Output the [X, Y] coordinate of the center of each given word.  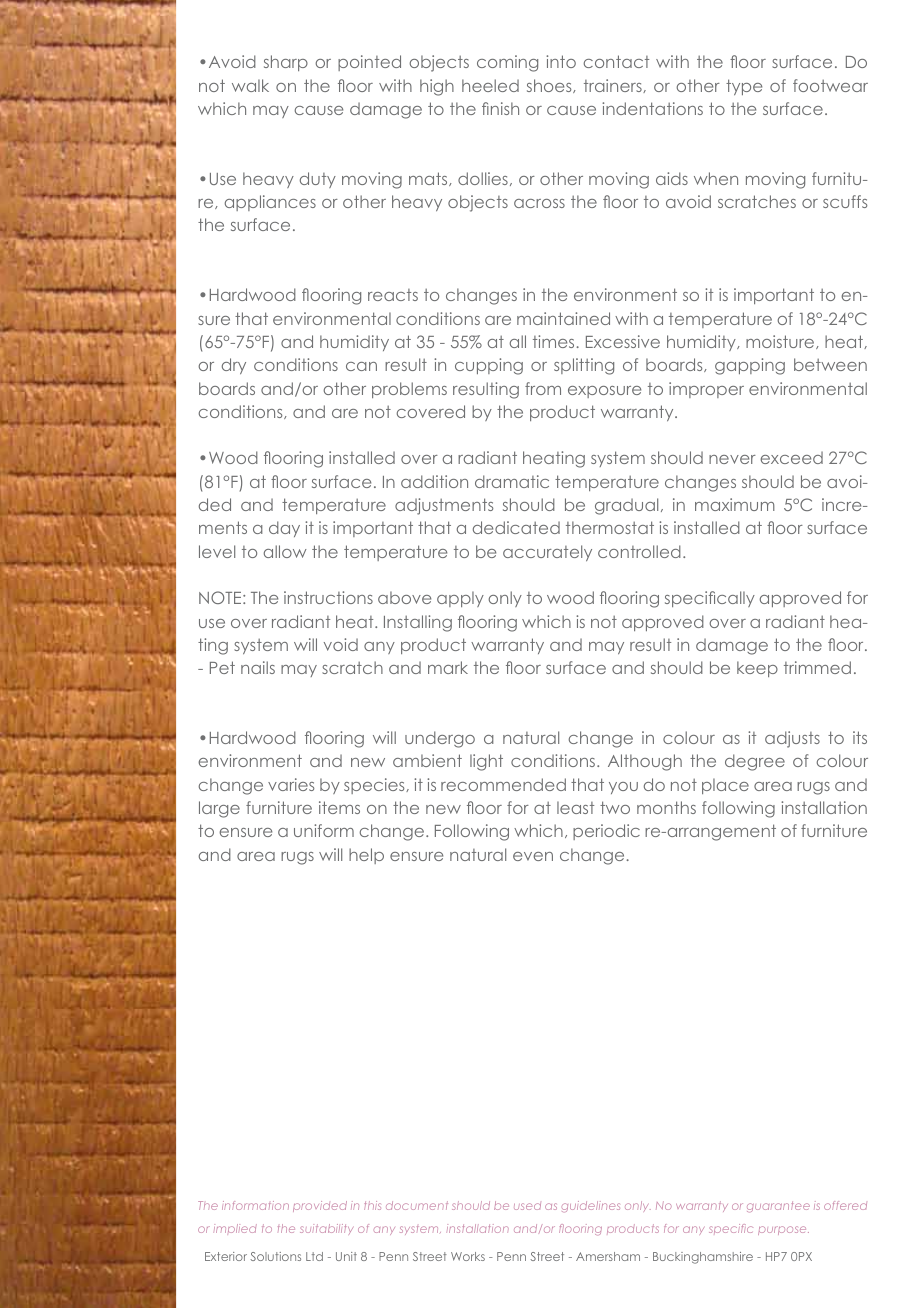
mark [448, 667]
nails [258, 667]
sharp [286, 63]
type [744, 87]
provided [320, 1206]
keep [757, 669]
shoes [550, 86]
